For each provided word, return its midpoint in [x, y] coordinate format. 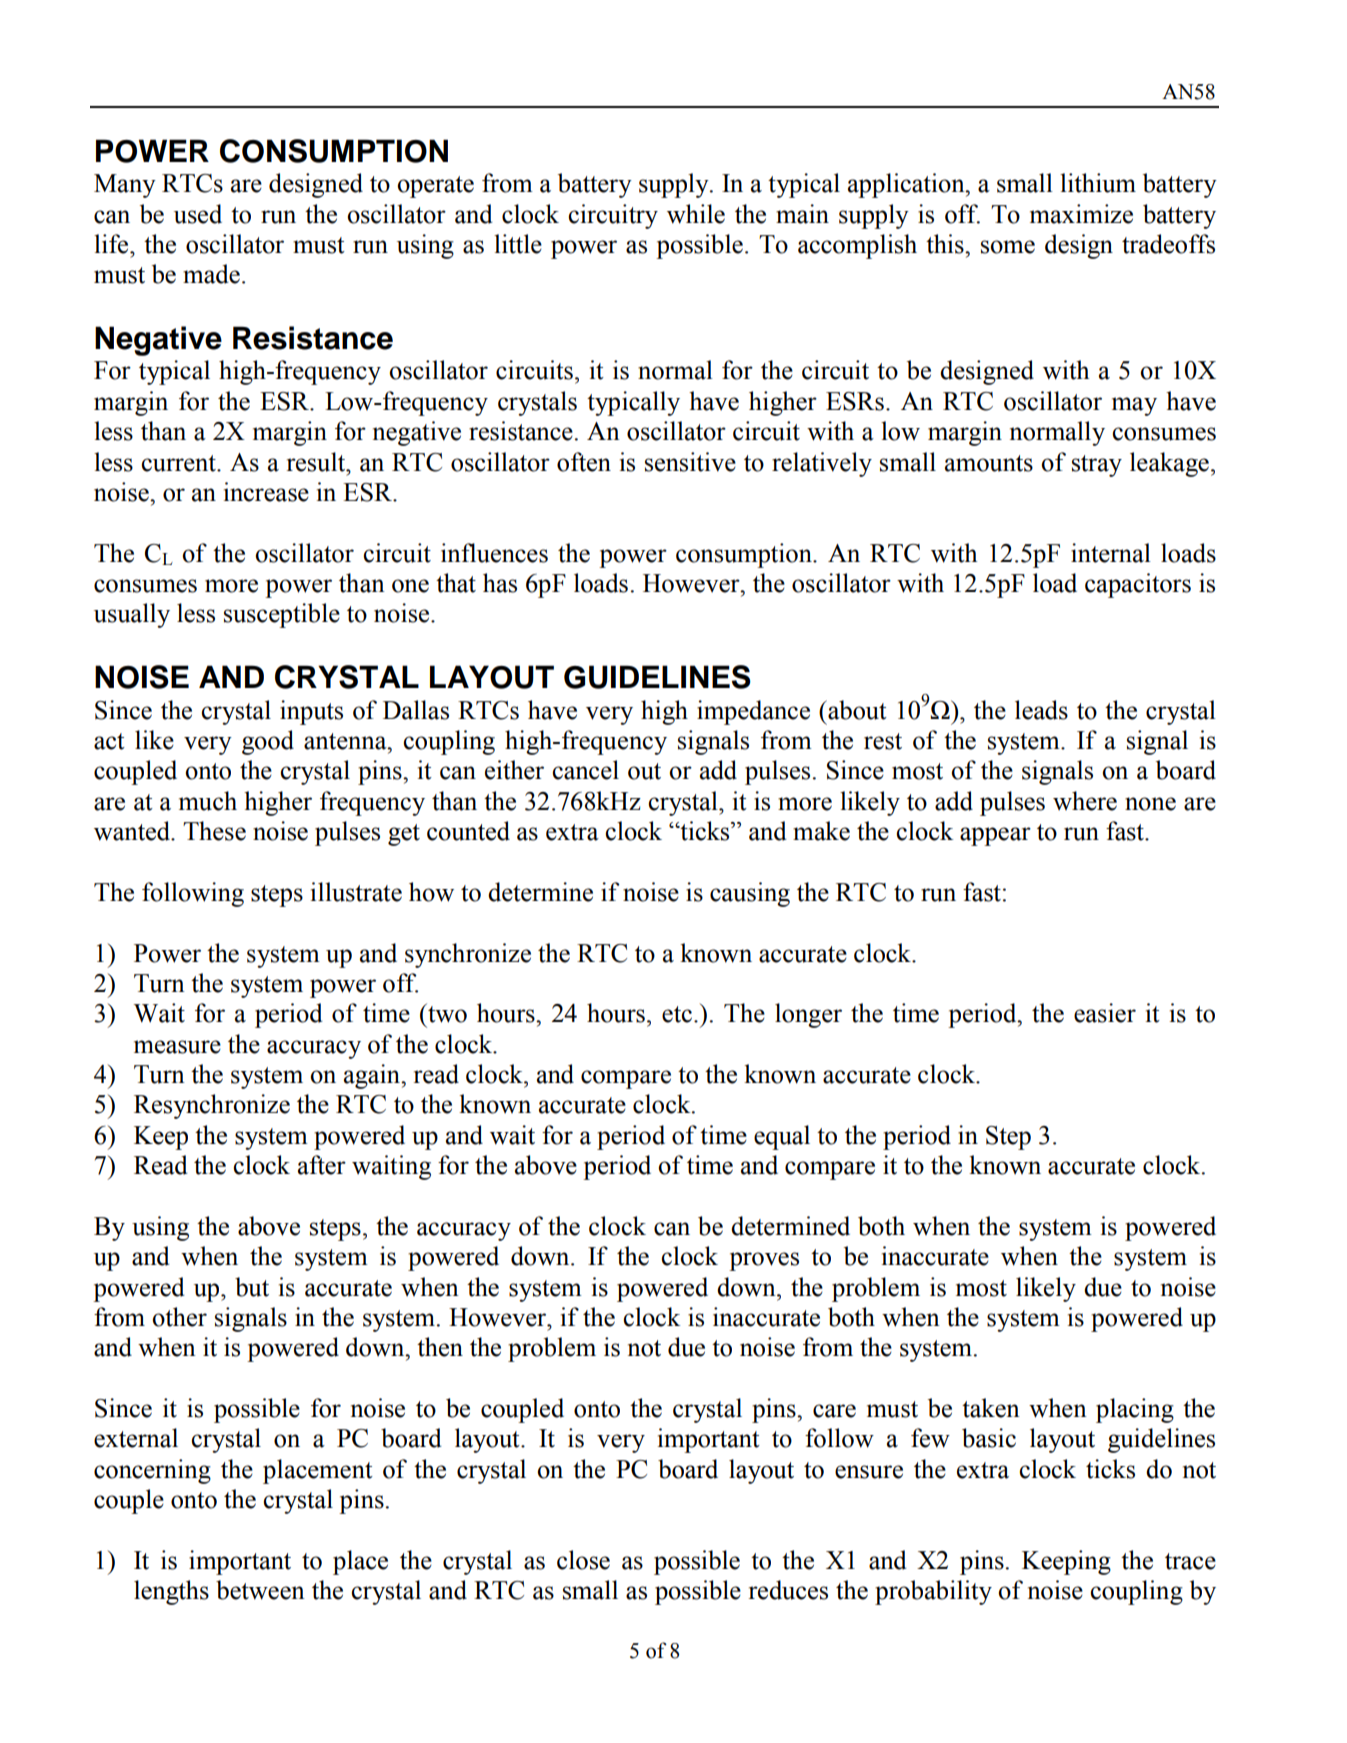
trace [1190, 1561]
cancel [585, 770]
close [583, 1560]
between [260, 1590]
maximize [1081, 214]
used [198, 214]
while [696, 214]
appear [995, 836]
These [214, 831]
